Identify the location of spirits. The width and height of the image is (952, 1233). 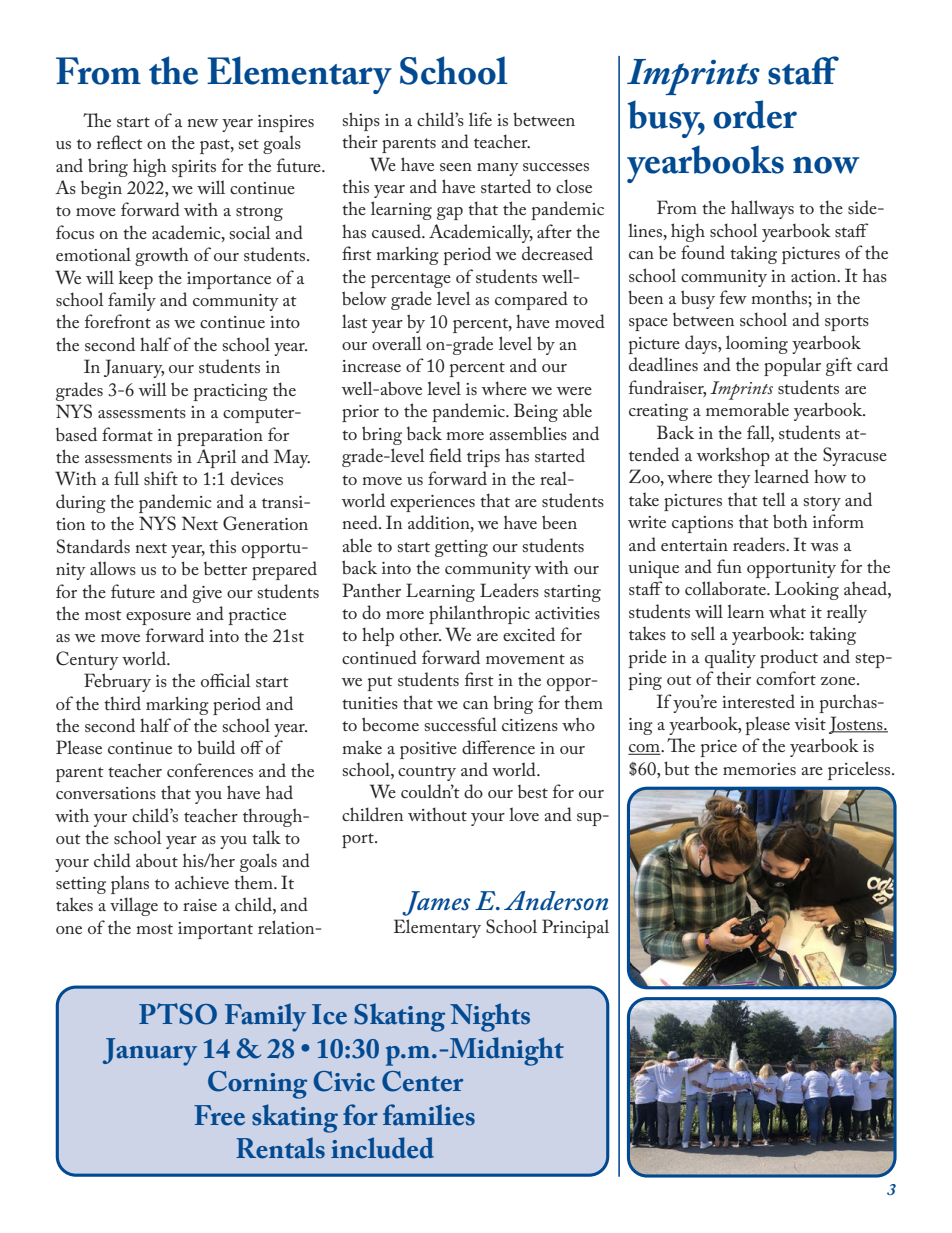
(194, 168).
